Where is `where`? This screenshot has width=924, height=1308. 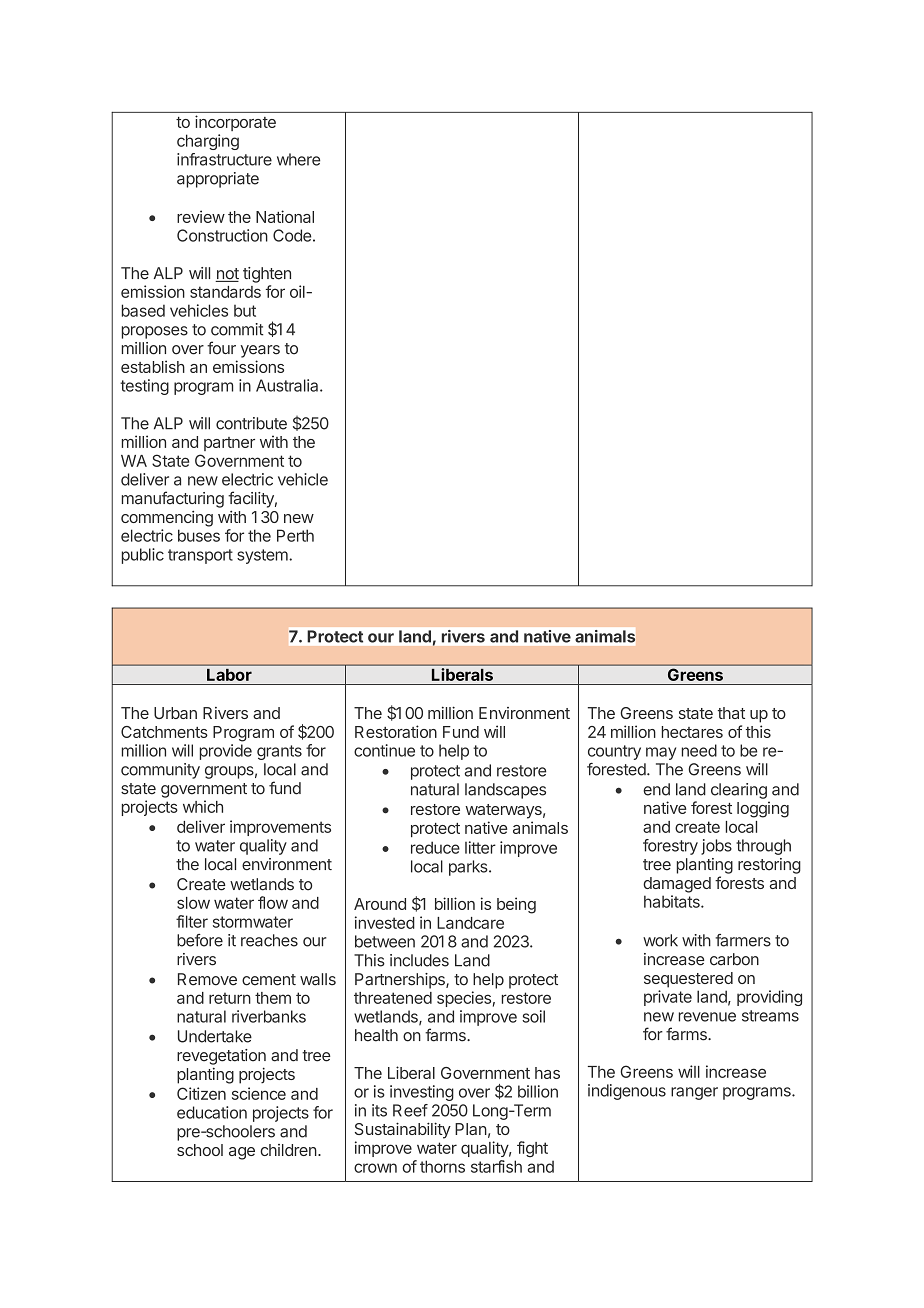 where is located at coordinates (298, 159).
